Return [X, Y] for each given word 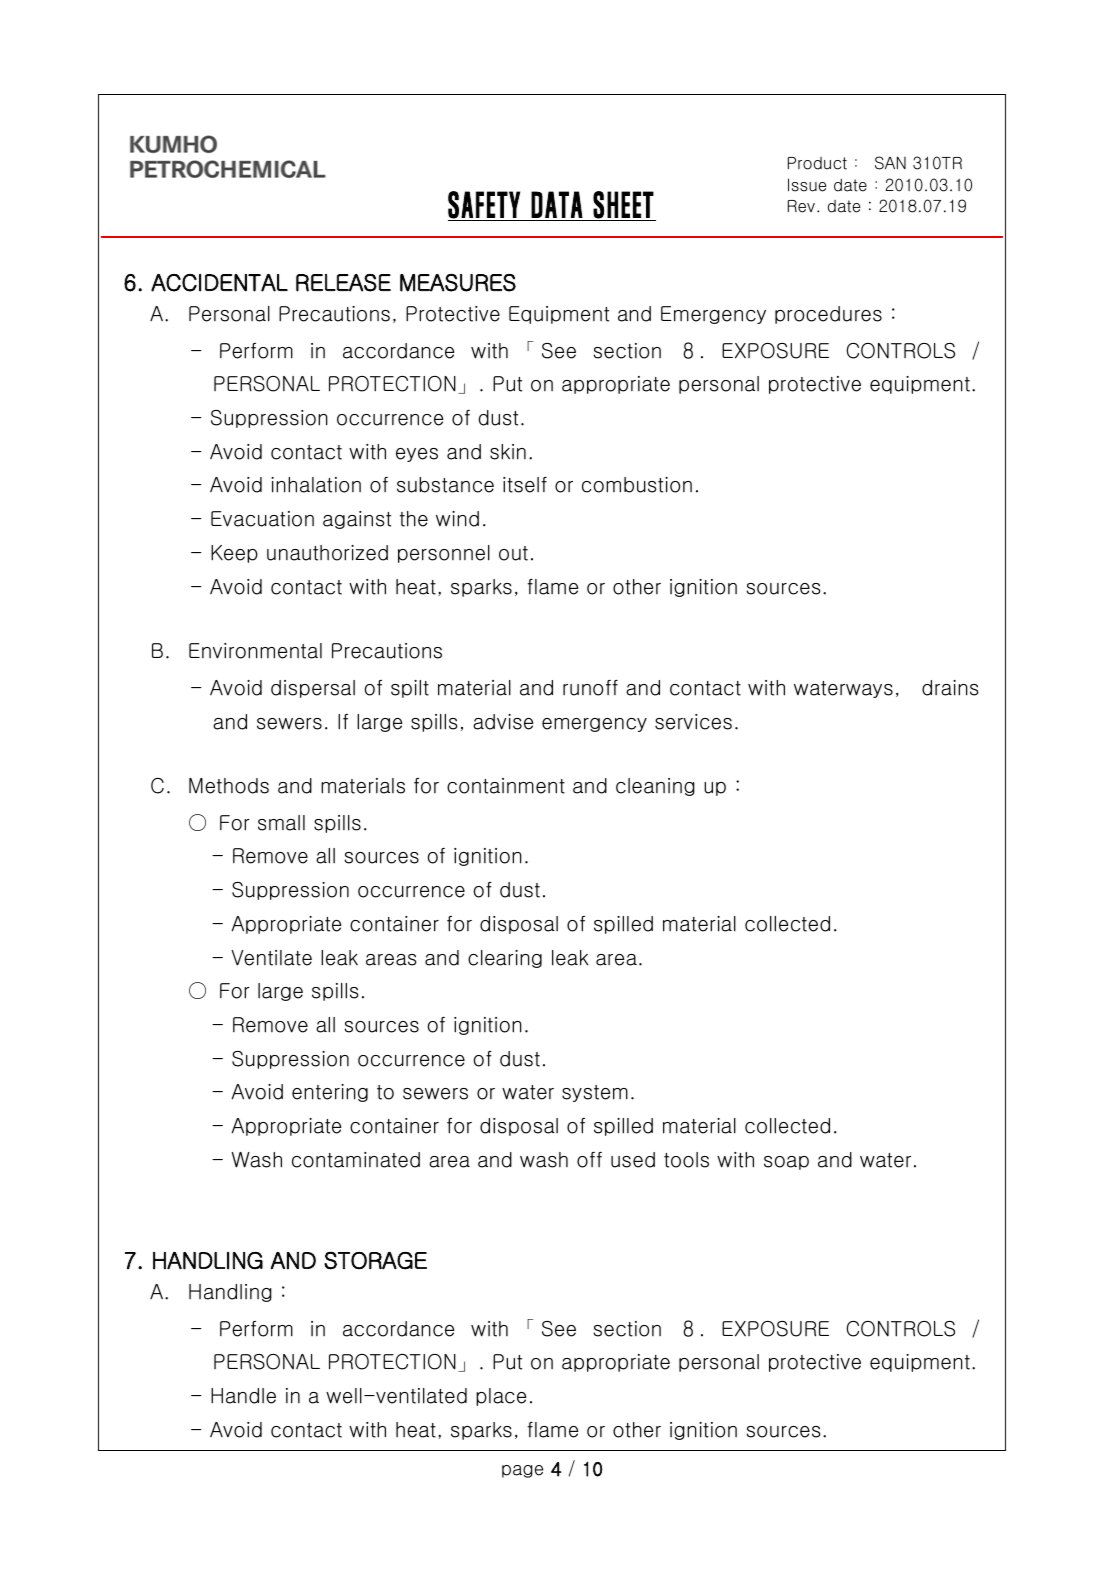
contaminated [356, 1160]
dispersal [313, 689]
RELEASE [343, 283]
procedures [828, 315]
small [281, 823]
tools [686, 1160]
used [633, 1160]
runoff [590, 688]
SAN [890, 163]
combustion [637, 485]
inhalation [316, 485]
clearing [505, 959]
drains [950, 688]
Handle [243, 1396]
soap [786, 1163]
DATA [557, 204]
